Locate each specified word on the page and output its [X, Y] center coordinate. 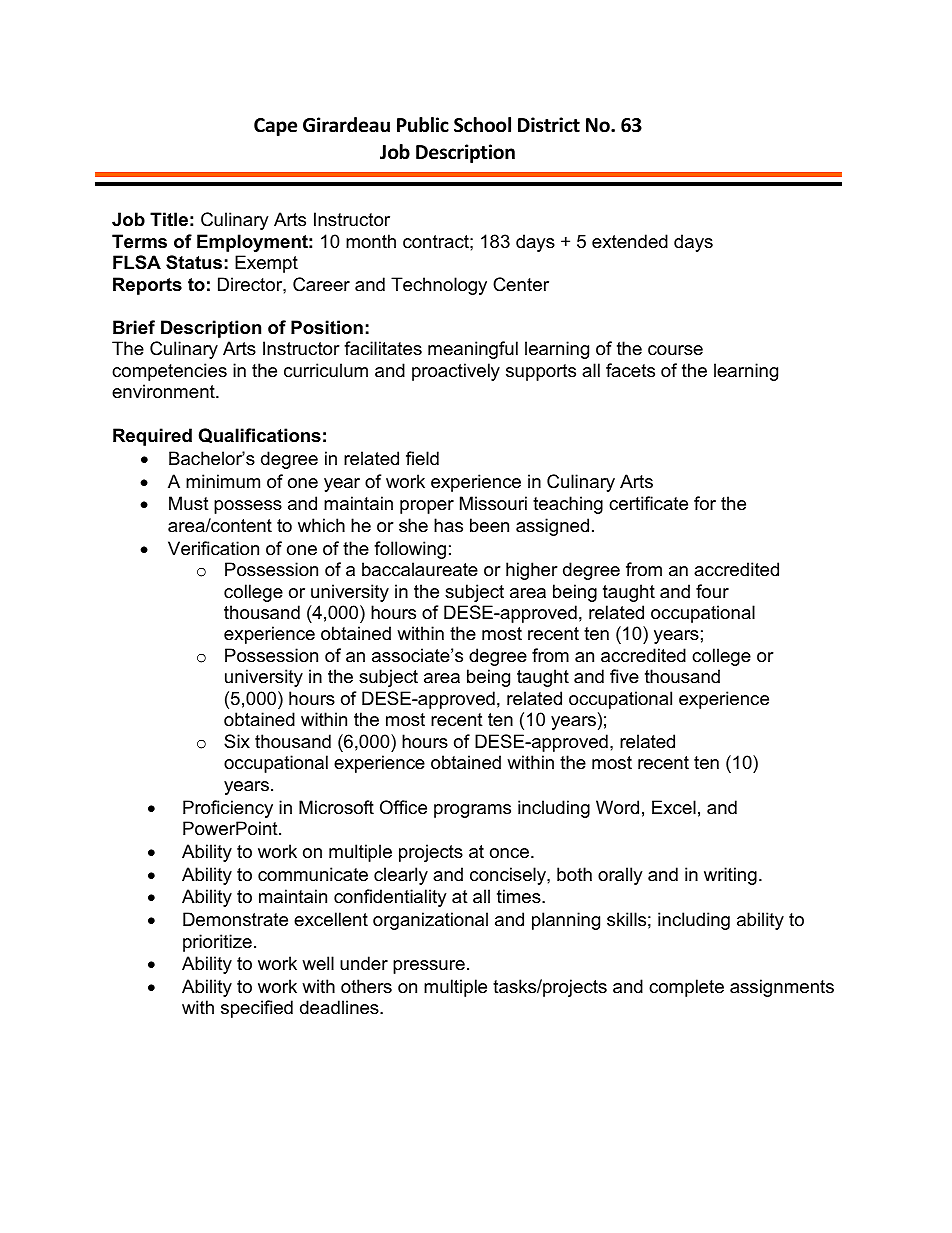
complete [686, 988]
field [422, 458]
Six [237, 741]
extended [630, 241]
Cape [275, 127]
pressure [429, 967]
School [482, 125]
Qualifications [260, 435]
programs [472, 811]
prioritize [217, 943]
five [624, 676]
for [705, 503]
